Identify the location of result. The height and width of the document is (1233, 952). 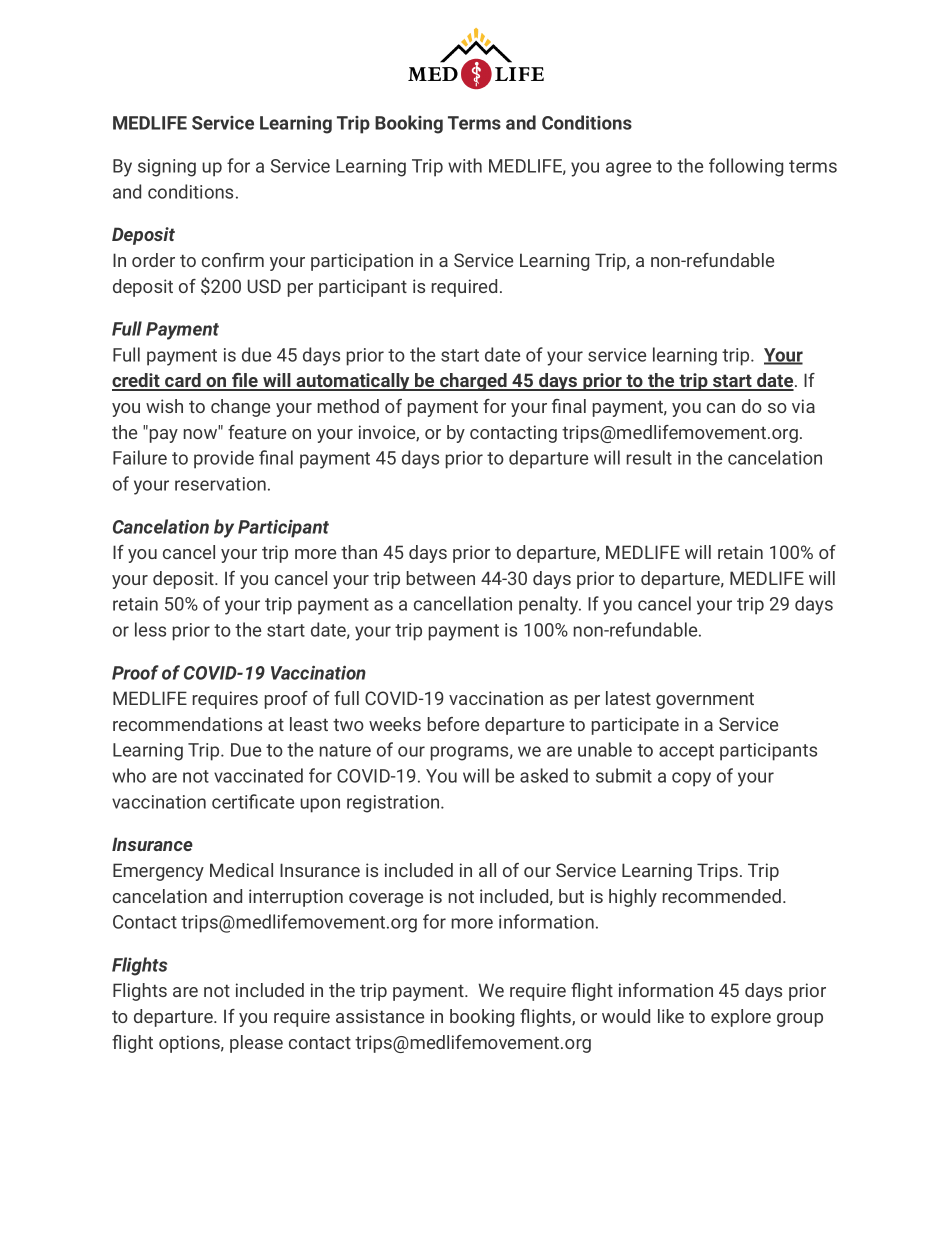
(649, 457).
